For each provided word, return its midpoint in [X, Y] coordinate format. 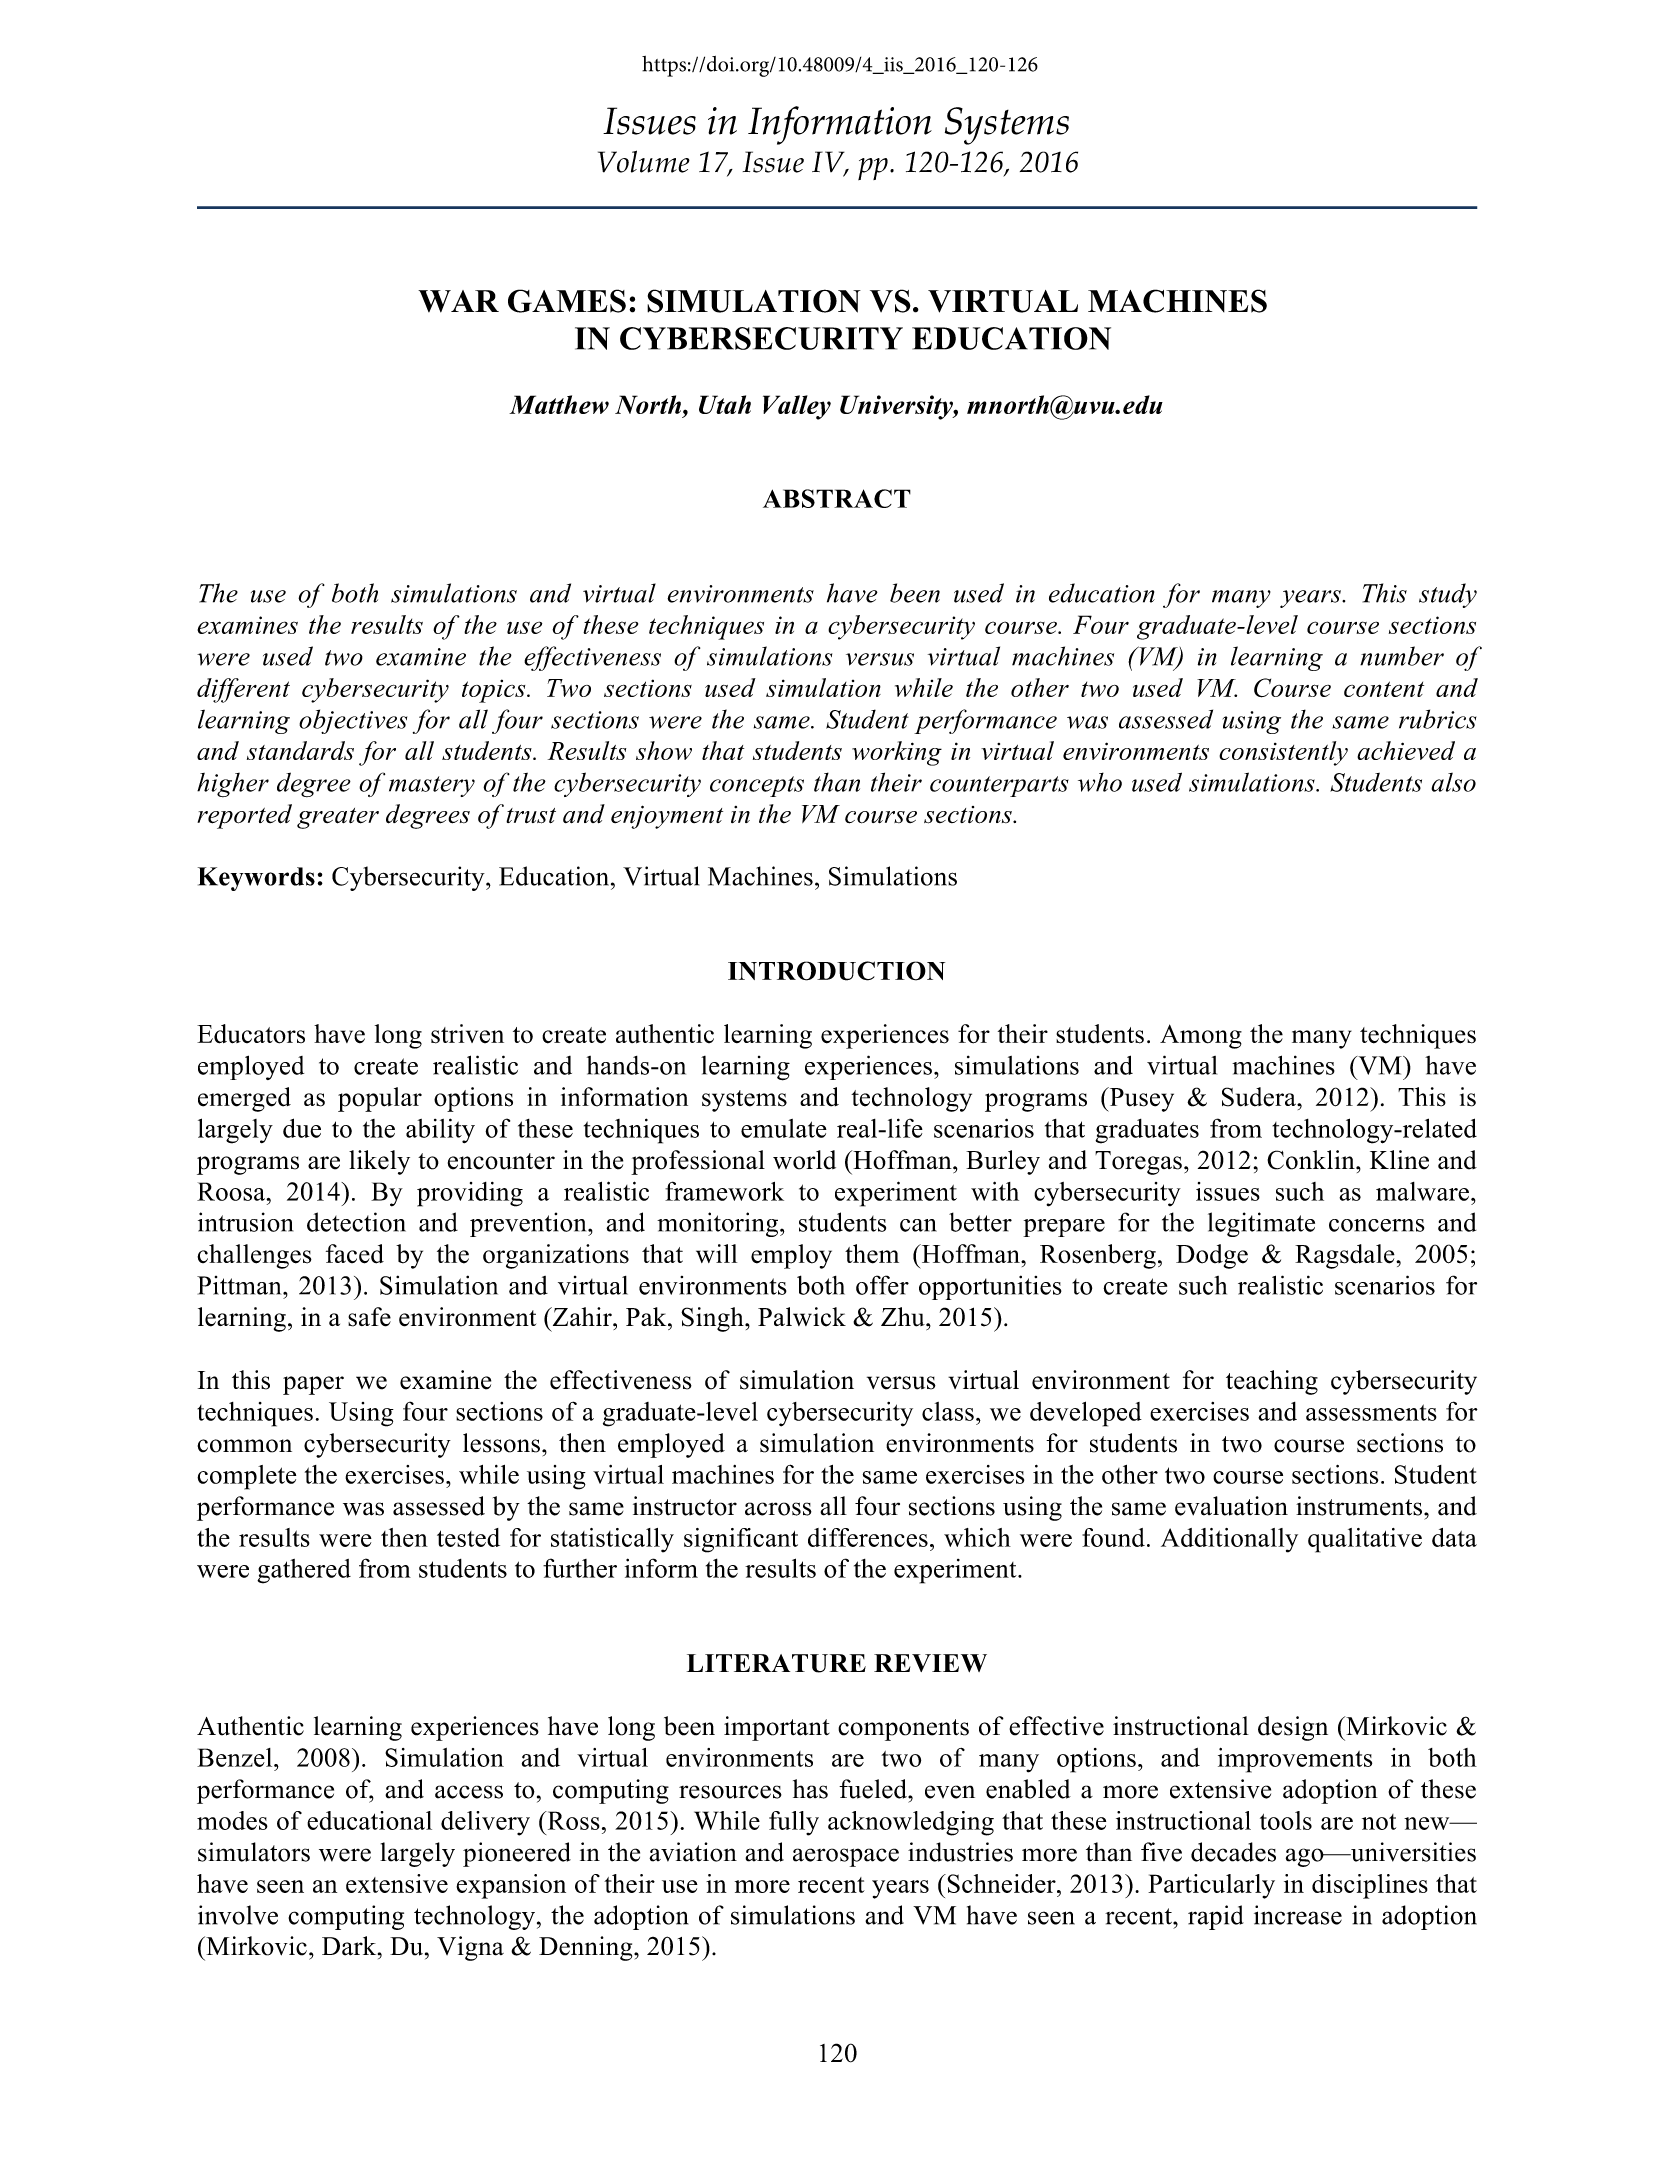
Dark [350, 1946]
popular [380, 1099]
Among [1201, 1036]
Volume [644, 161]
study [1448, 595]
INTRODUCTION [836, 971]
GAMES [567, 301]
